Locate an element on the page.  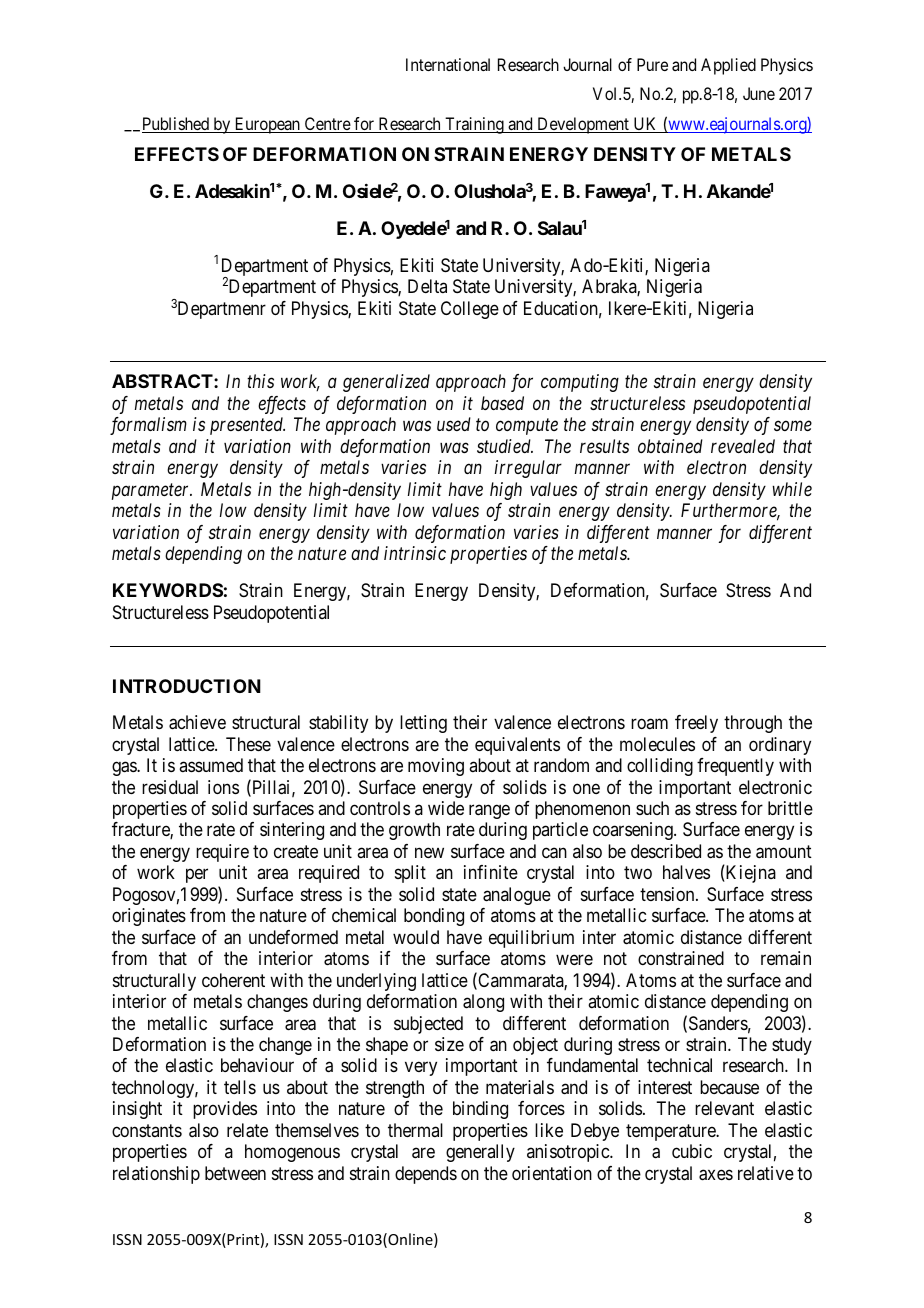
Applied is located at coordinates (728, 66).
